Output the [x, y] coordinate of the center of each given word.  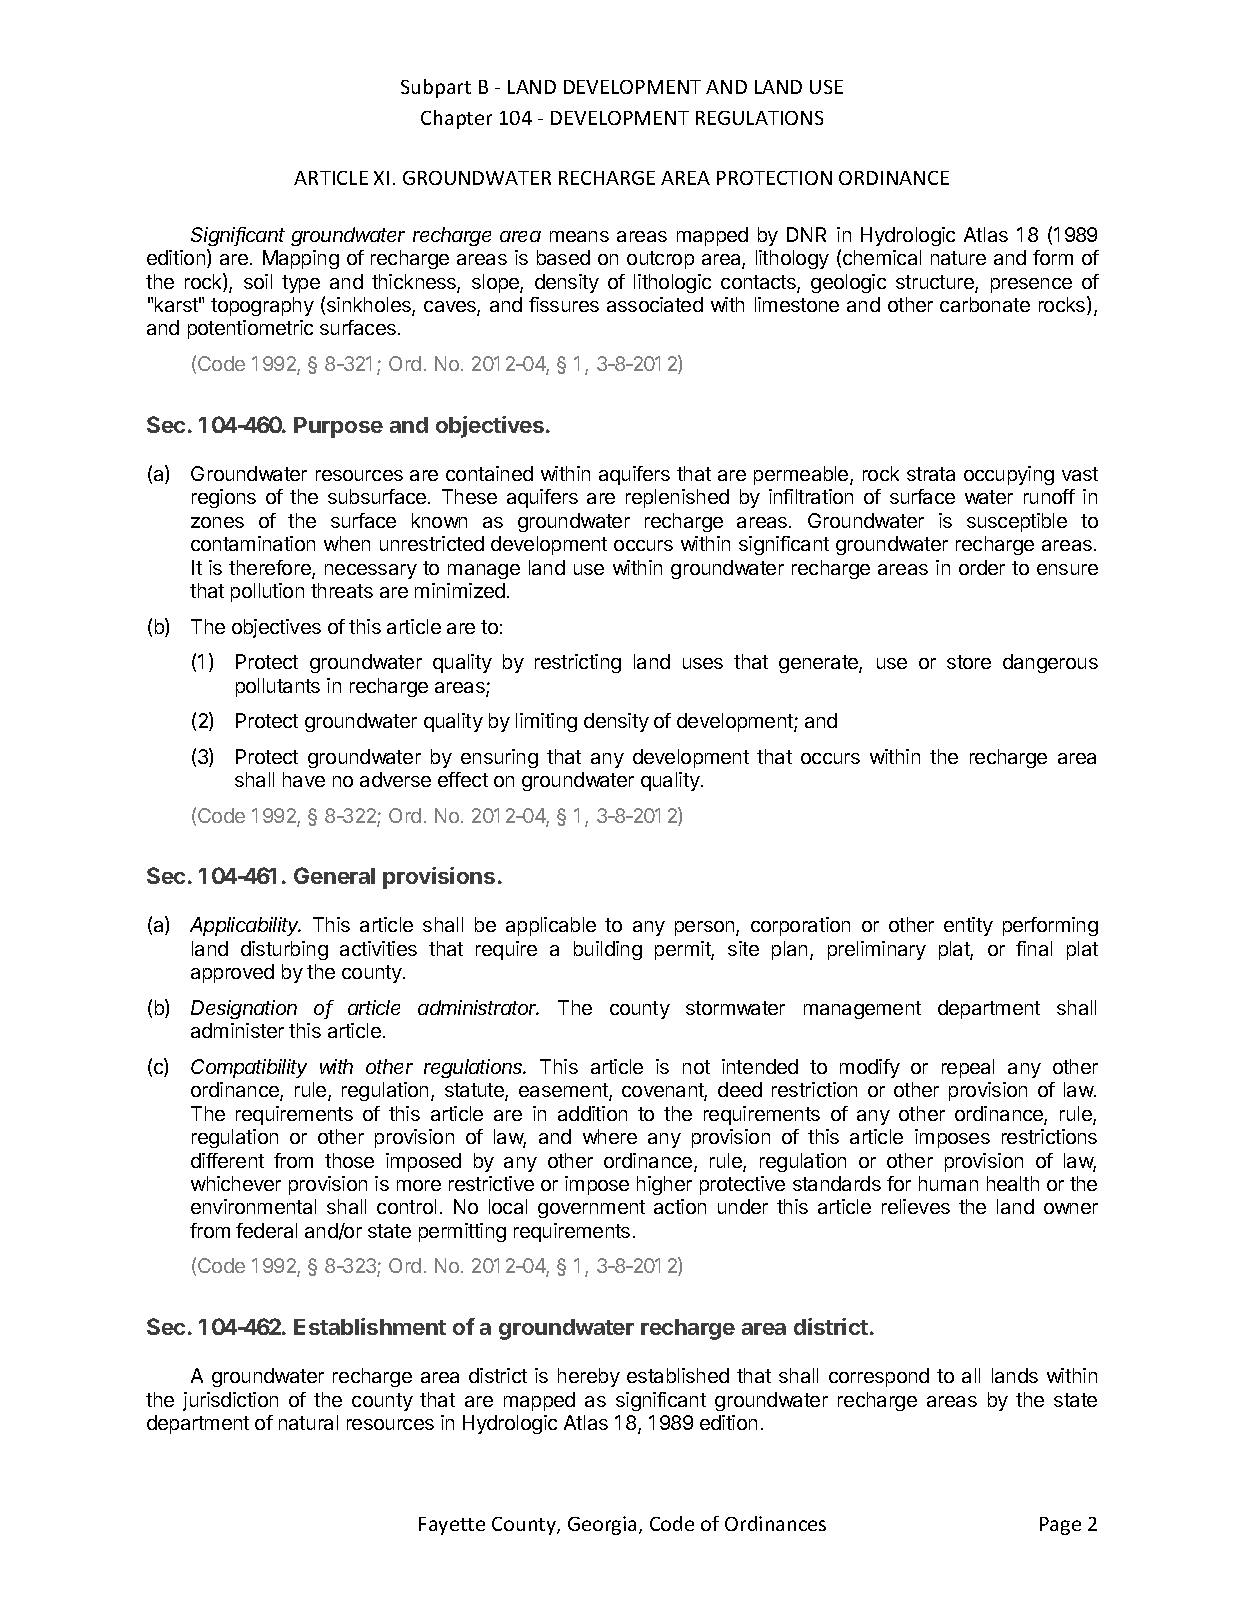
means [579, 236]
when [347, 543]
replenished [677, 498]
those [349, 1160]
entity [968, 926]
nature [958, 258]
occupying [1009, 475]
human [948, 1183]
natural [308, 1422]
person [706, 928]
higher [664, 1185]
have [304, 779]
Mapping [301, 259]
